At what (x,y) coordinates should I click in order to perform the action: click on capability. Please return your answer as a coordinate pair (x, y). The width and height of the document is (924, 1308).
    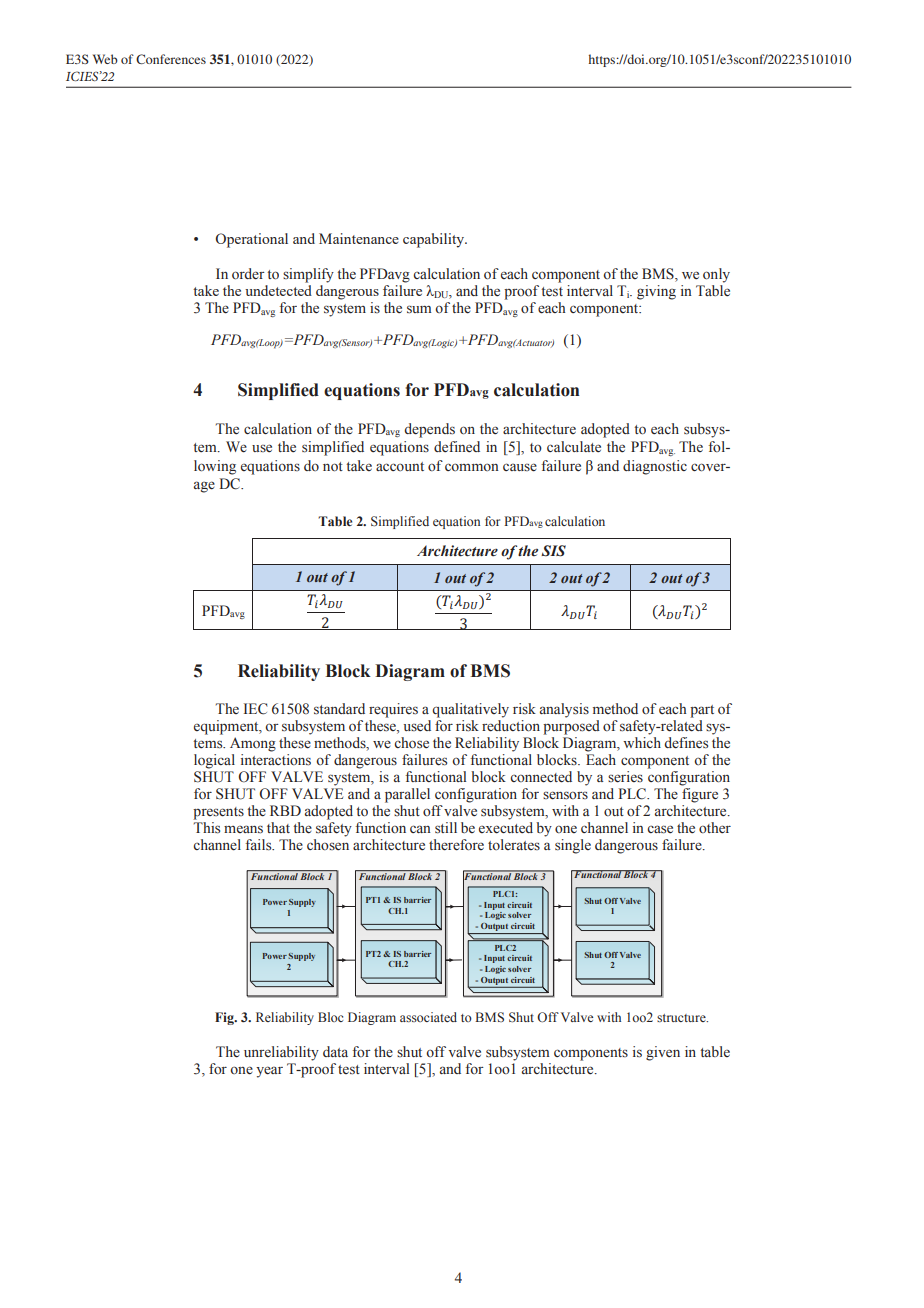
    Looking at the image, I should click on (434, 240).
